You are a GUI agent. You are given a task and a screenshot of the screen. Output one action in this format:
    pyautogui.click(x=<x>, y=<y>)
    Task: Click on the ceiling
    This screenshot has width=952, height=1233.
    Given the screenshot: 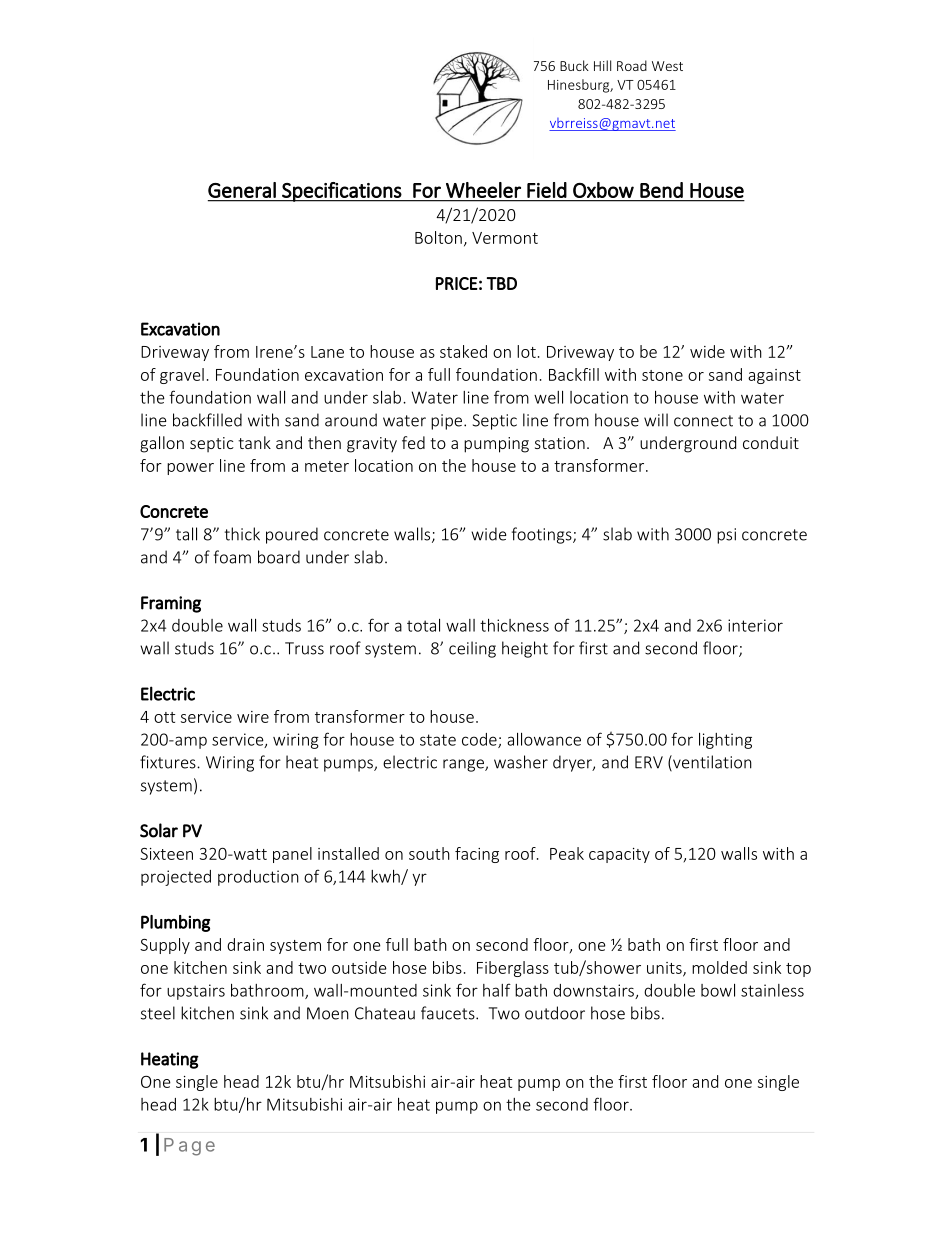 What is the action you would take?
    pyautogui.click(x=472, y=649)
